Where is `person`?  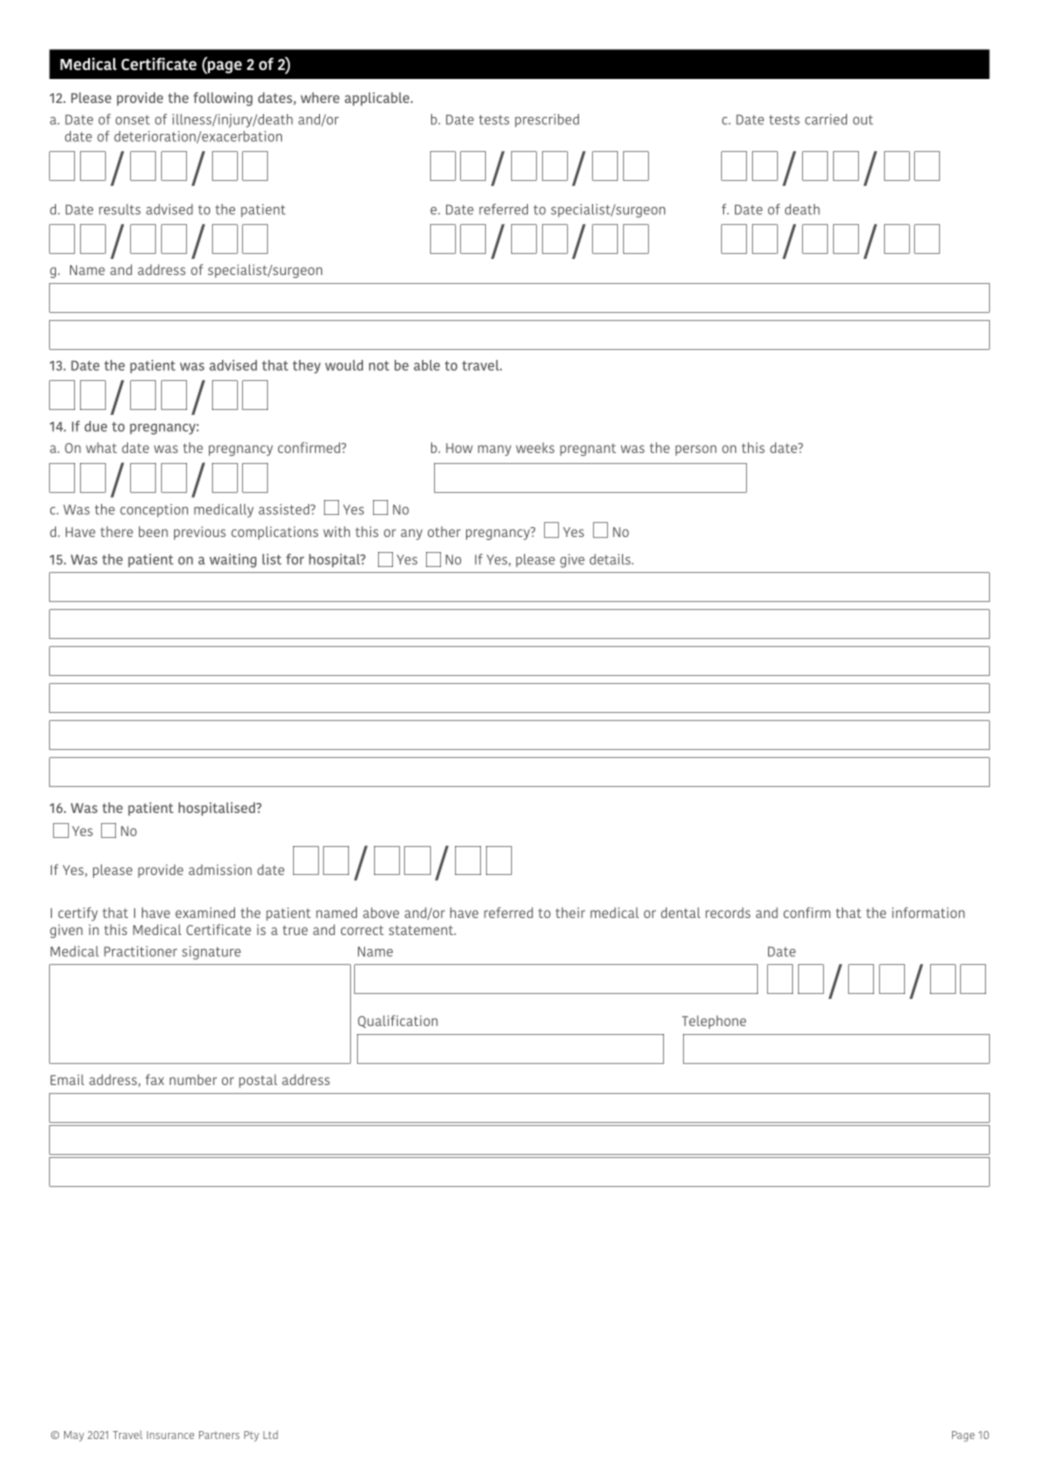 person is located at coordinates (695, 450).
